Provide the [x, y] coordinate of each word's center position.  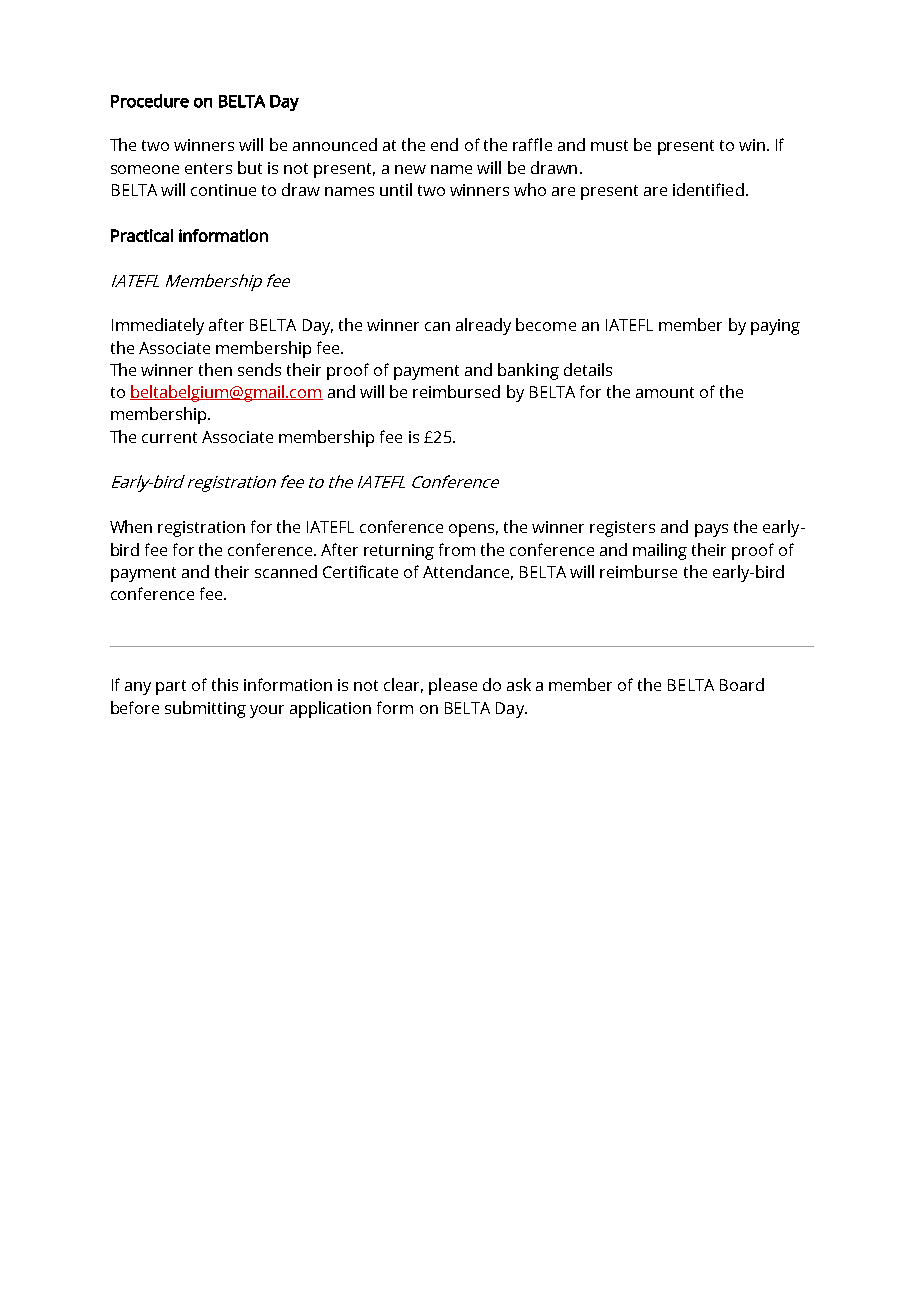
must [609, 145]
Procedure [150, 101]
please [453, 686]
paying [775, 327]
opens [473, 530]
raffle [532, 144]
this [225, 684]
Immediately [158, 326]
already [483, 326]
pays [711, 530]
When [131, 526]
